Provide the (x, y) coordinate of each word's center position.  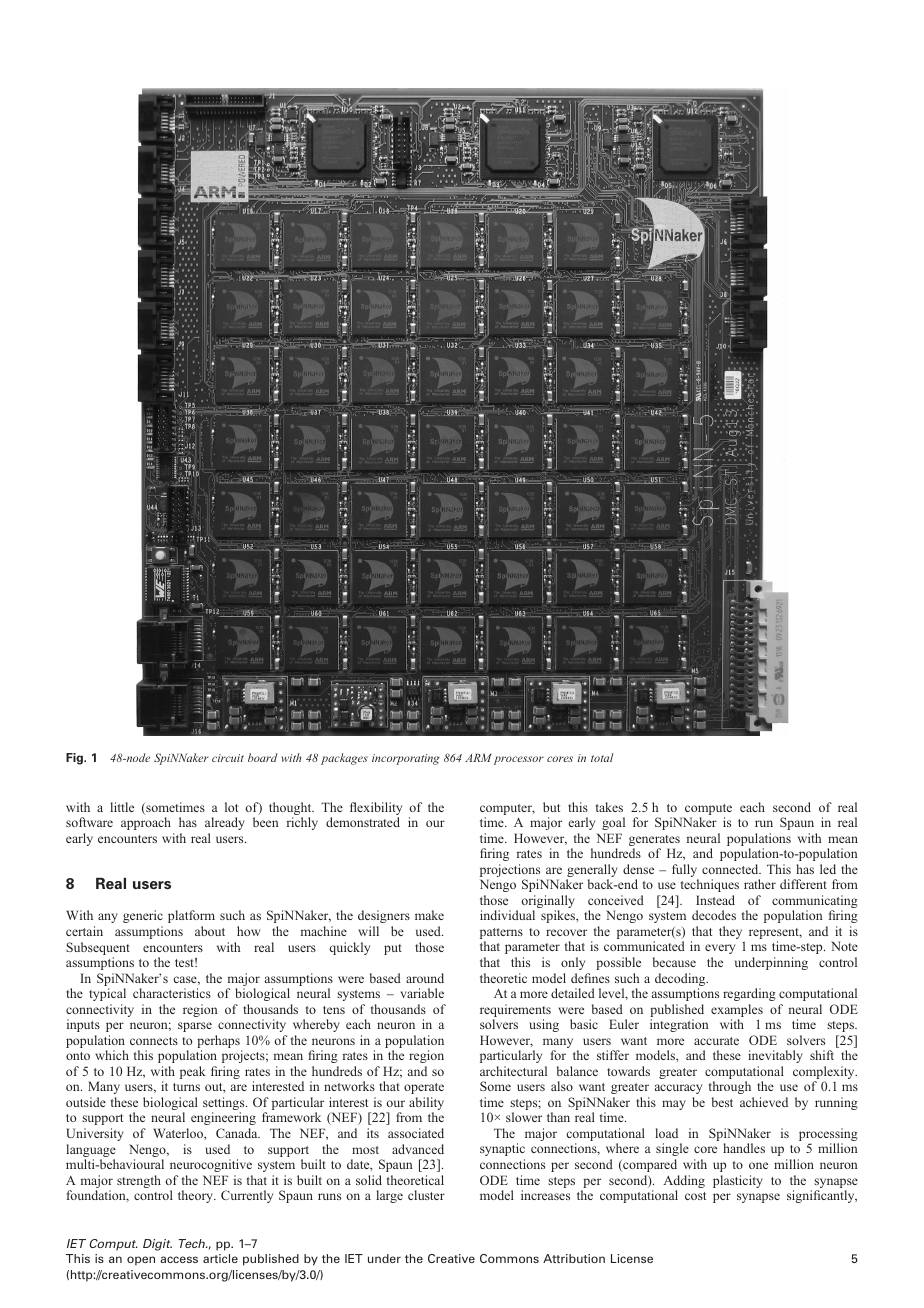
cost (695, 1196)
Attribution (574, 1258)
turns (186, 1087)
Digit (157, 1245)
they (732, 934)
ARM (478, 758)
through (730, 1087)
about (210, 931)
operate (424, 1088)
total (602, 757)
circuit (228, 758)
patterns (501, 935)
